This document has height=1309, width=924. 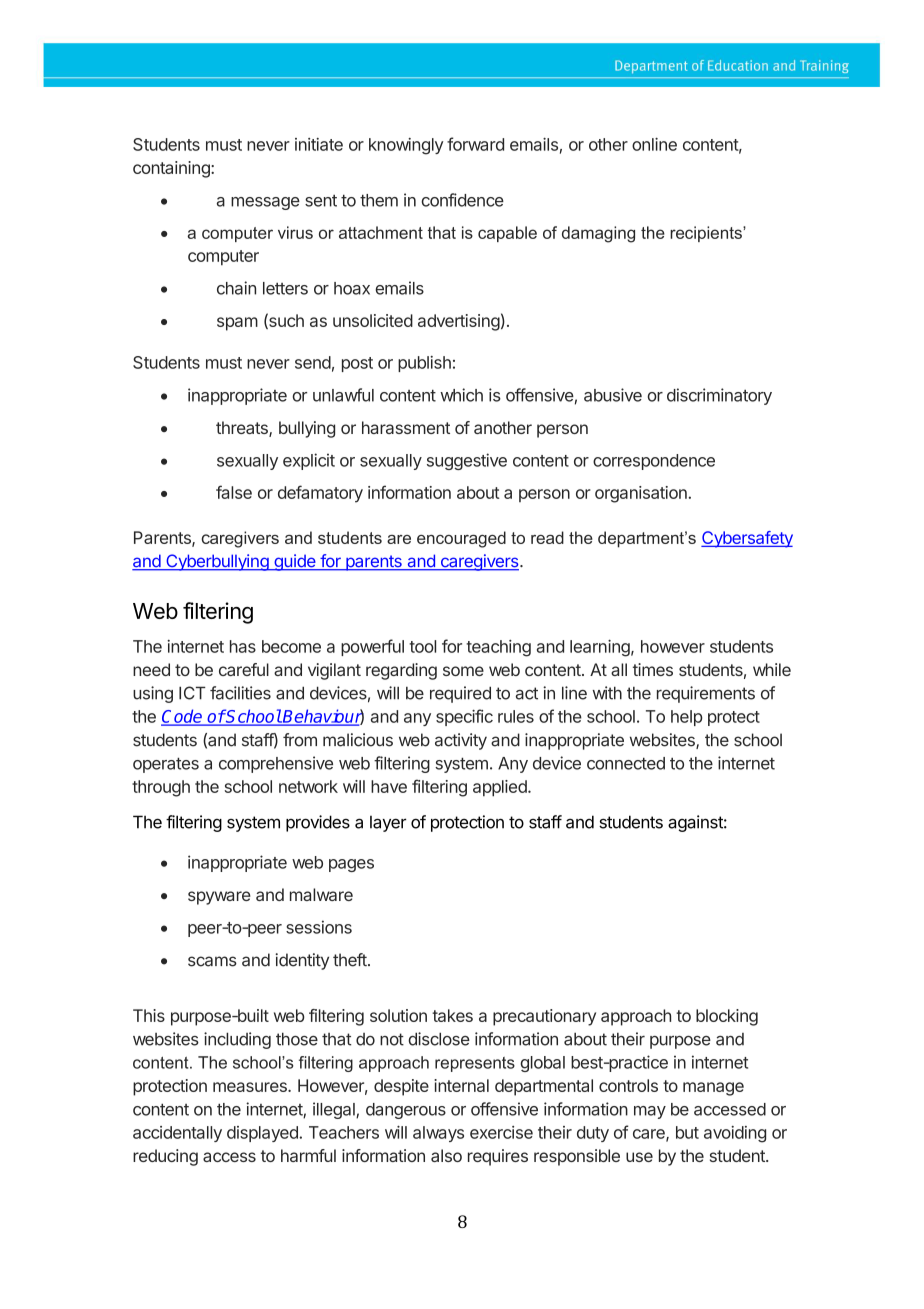 I want to click on through, so click(x=161, y=788).
